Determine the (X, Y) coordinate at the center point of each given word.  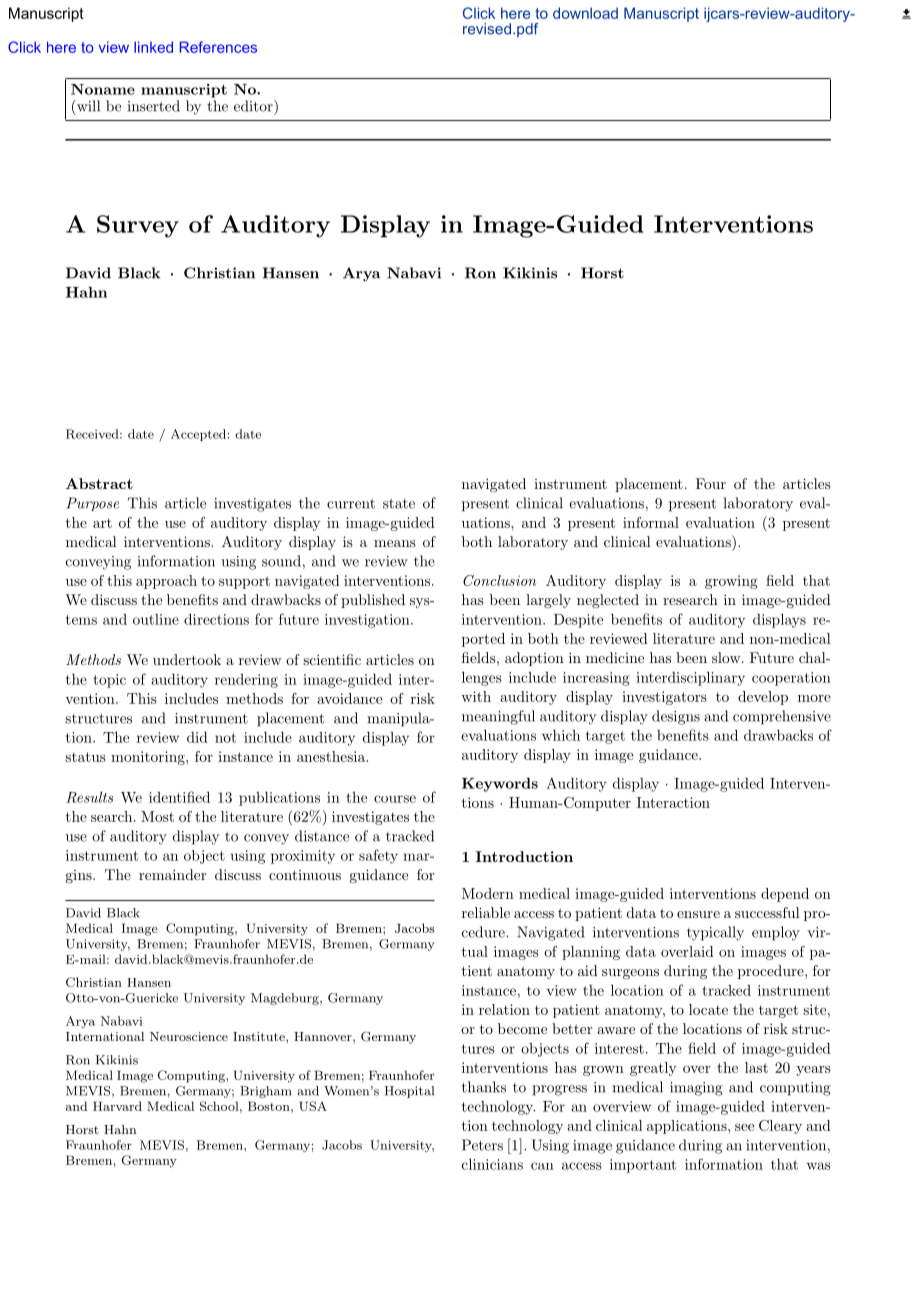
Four (711, 483)
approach (166, 582)
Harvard (117, 1106)
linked (153, 47)
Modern (488, 893)
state (399, 504)
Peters (482, 1145)
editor (254, 106)
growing (731, 582)
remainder (172, 874)
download (585, 13)
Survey (138, 226)
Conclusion (499, 580)
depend (785, 895)
